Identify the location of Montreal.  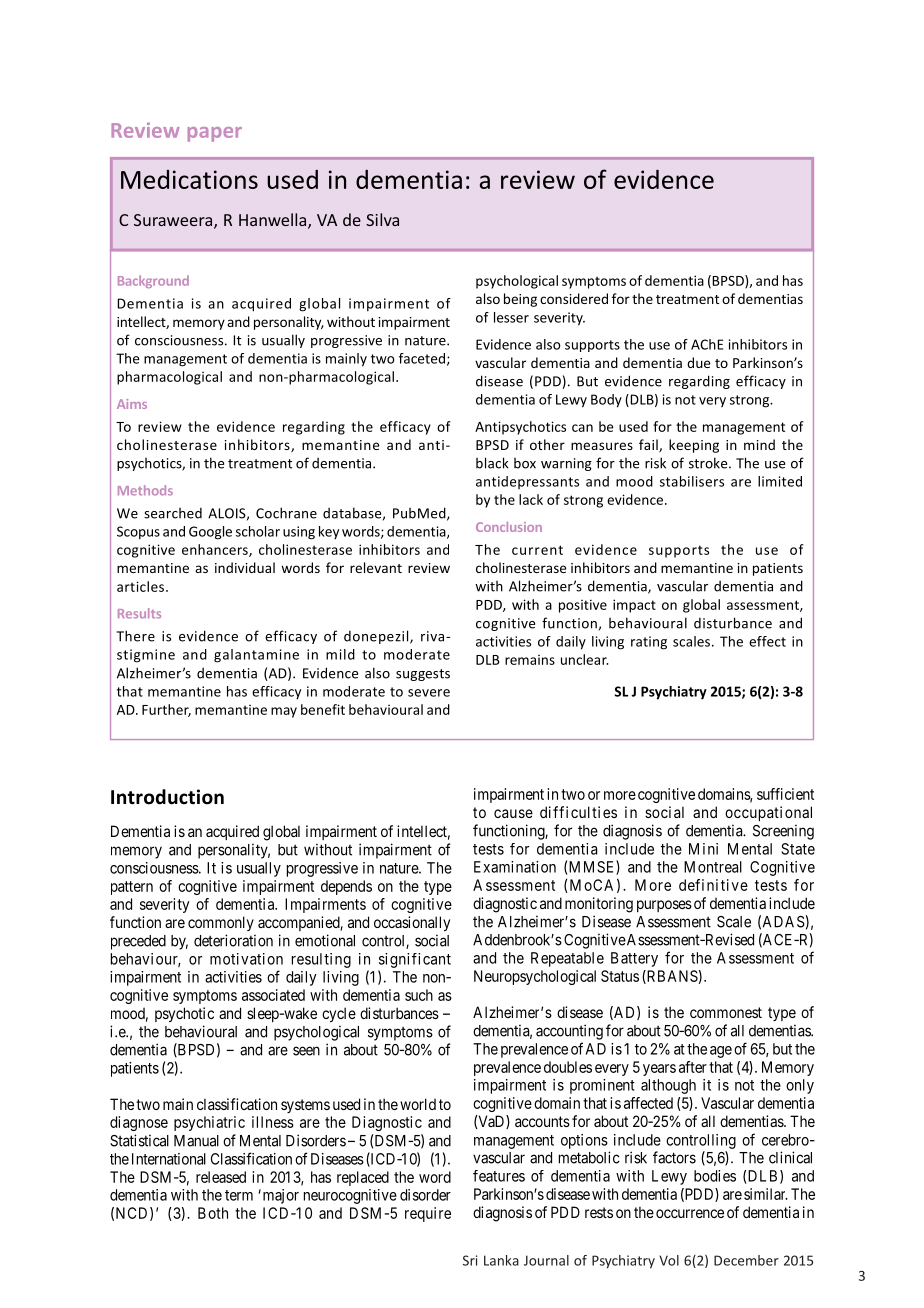
(713, 867).
